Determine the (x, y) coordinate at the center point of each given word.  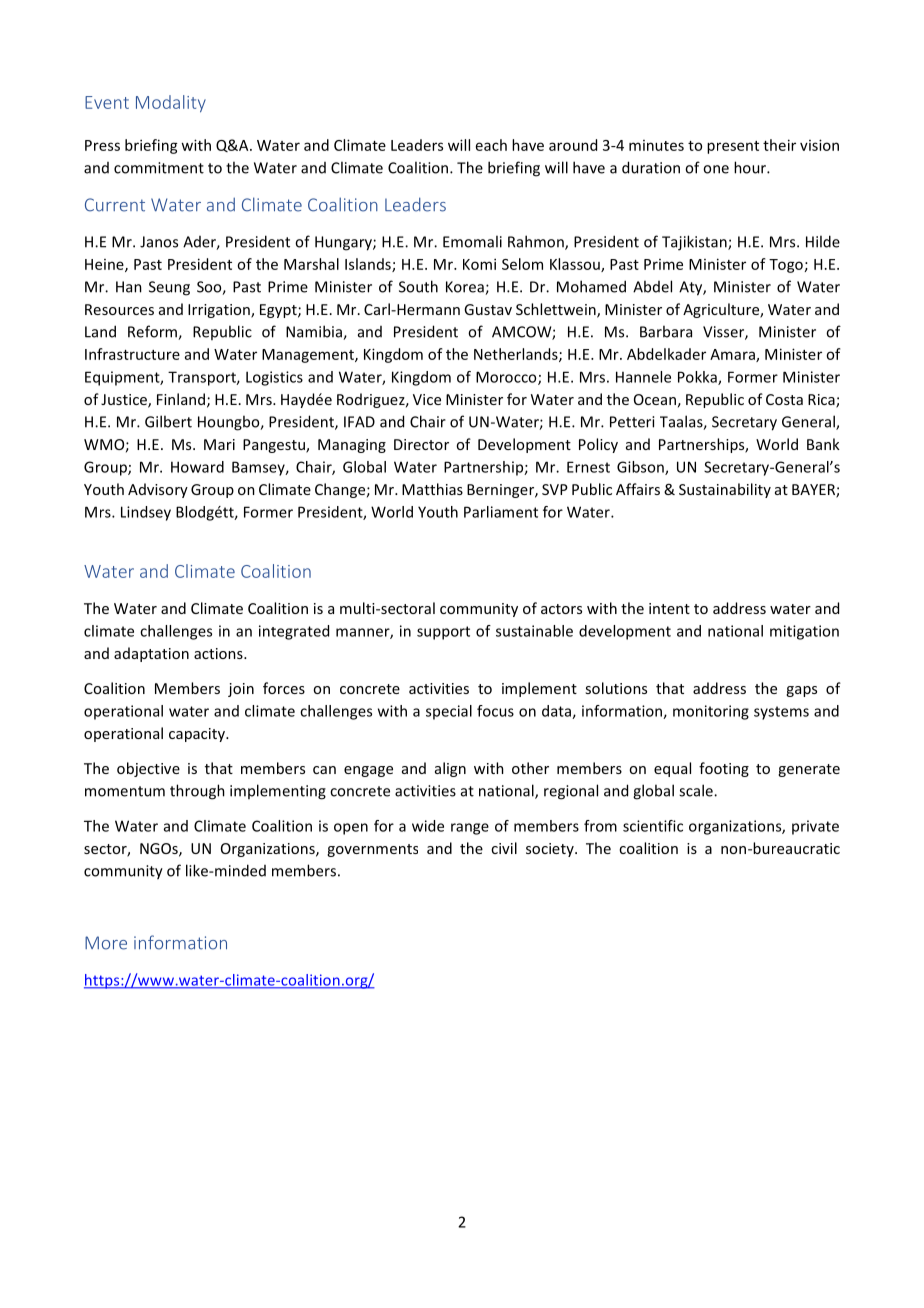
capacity (198, 735)
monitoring (711, 712)
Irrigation (220, 311)
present (733, 147)
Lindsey (146, 513)
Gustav (488, 309)
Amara (733, 355)
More (106, 943)
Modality (171, 104)
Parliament (501, 512)
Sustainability (725, 490)
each (491, 145)
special (449, 712)
